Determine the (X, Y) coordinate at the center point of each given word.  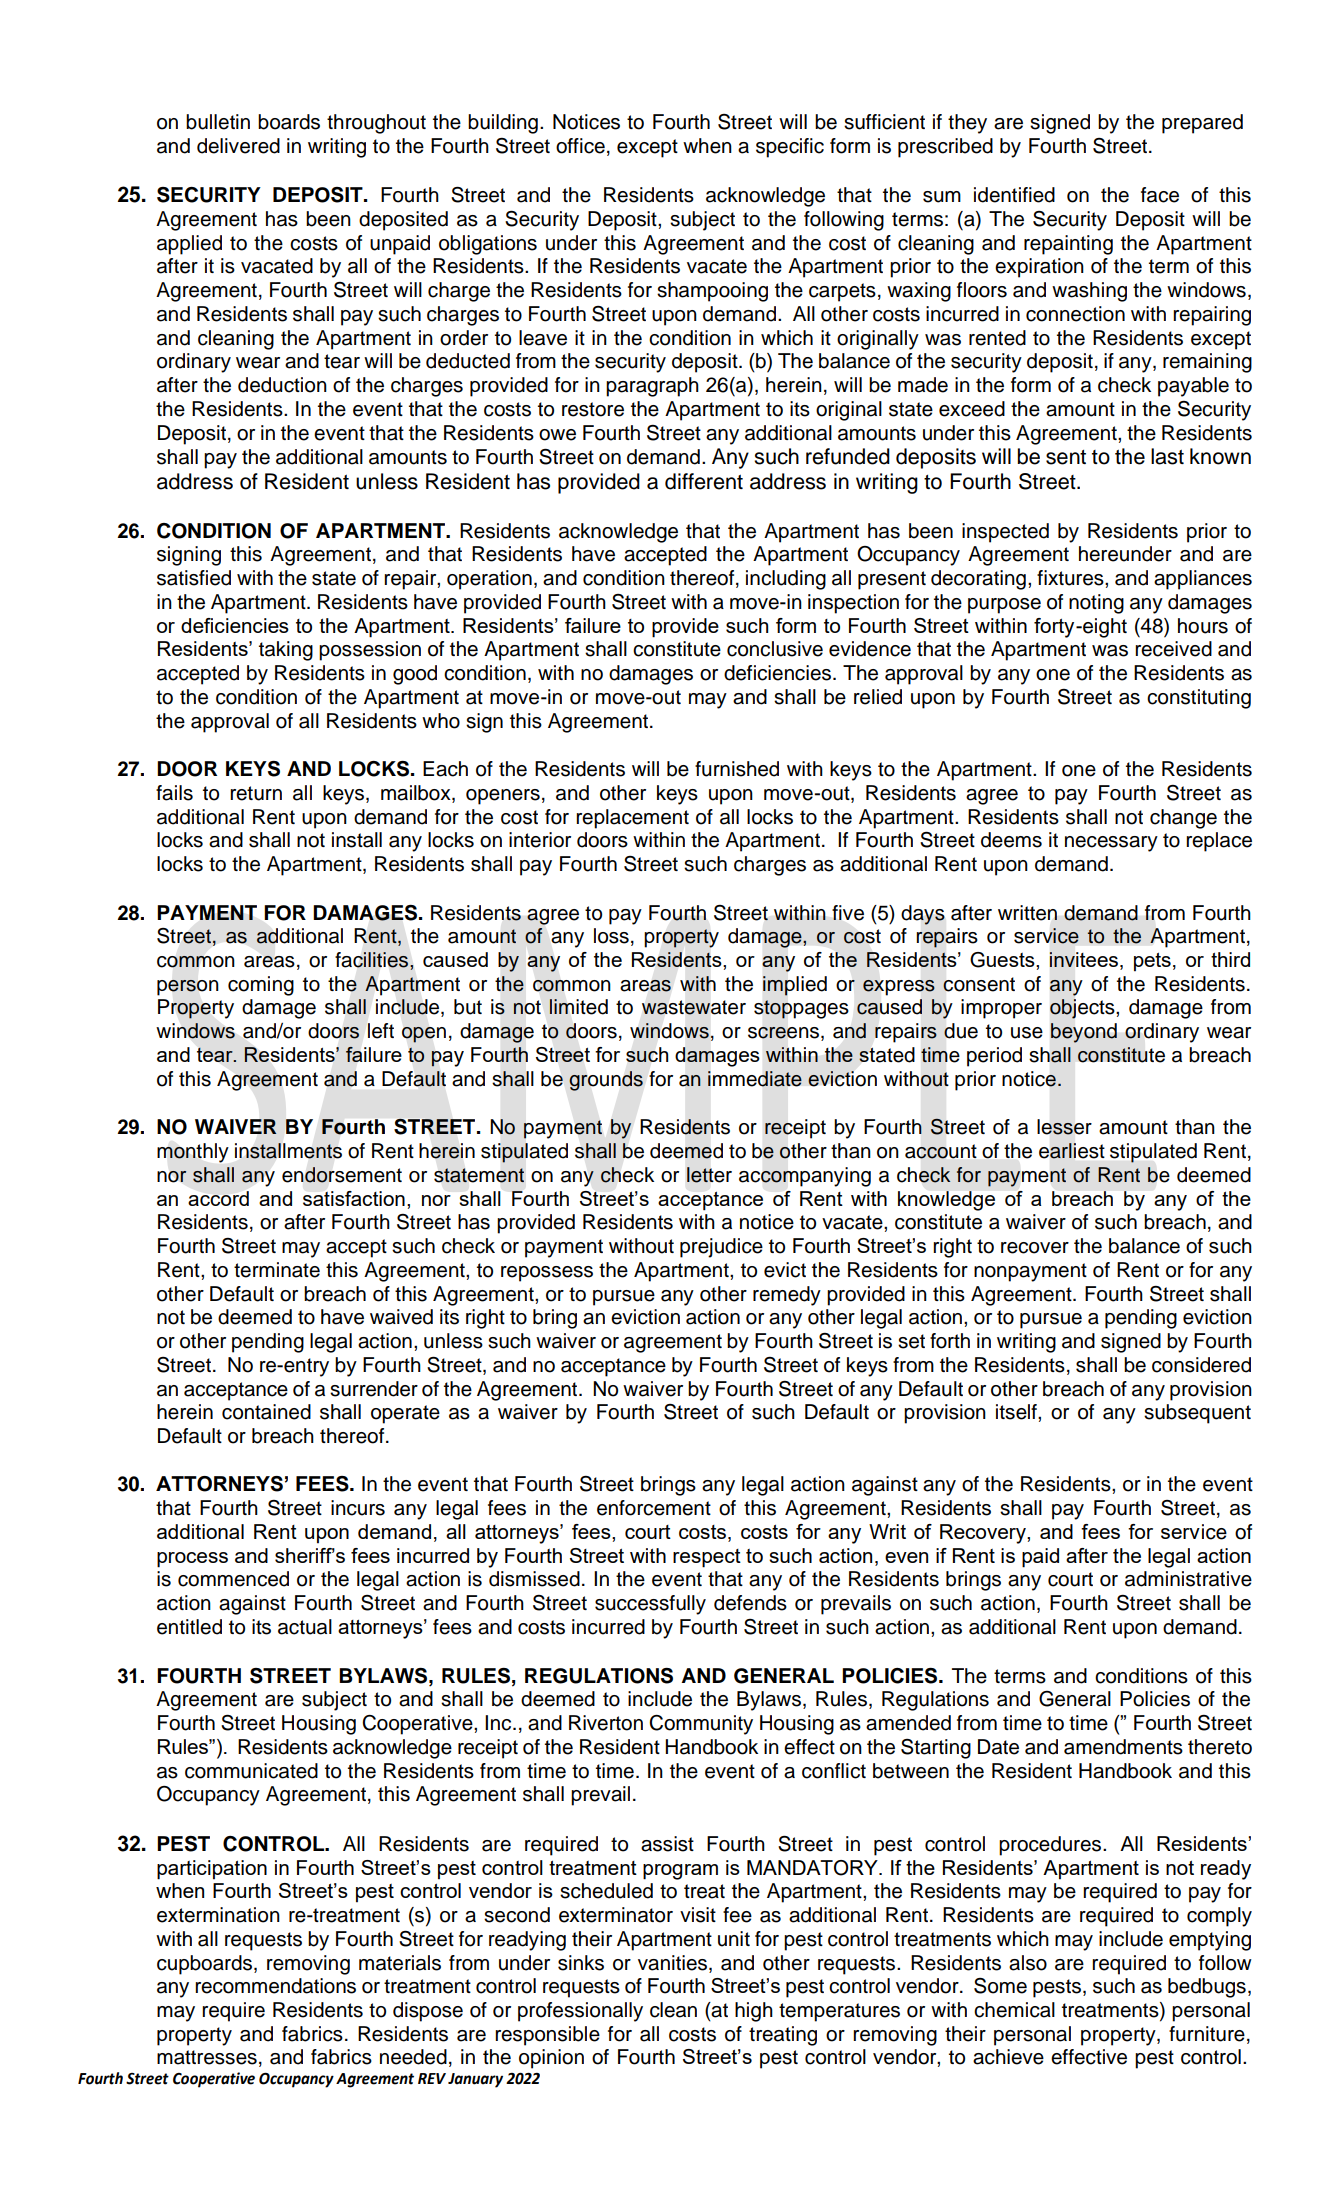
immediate (755, 1079)
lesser (1064, 1127)
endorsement (342, 1175)
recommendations (275, 1986)
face (1160, 195)
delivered (238, 146)
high (754, 2012)
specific (790, 148)
